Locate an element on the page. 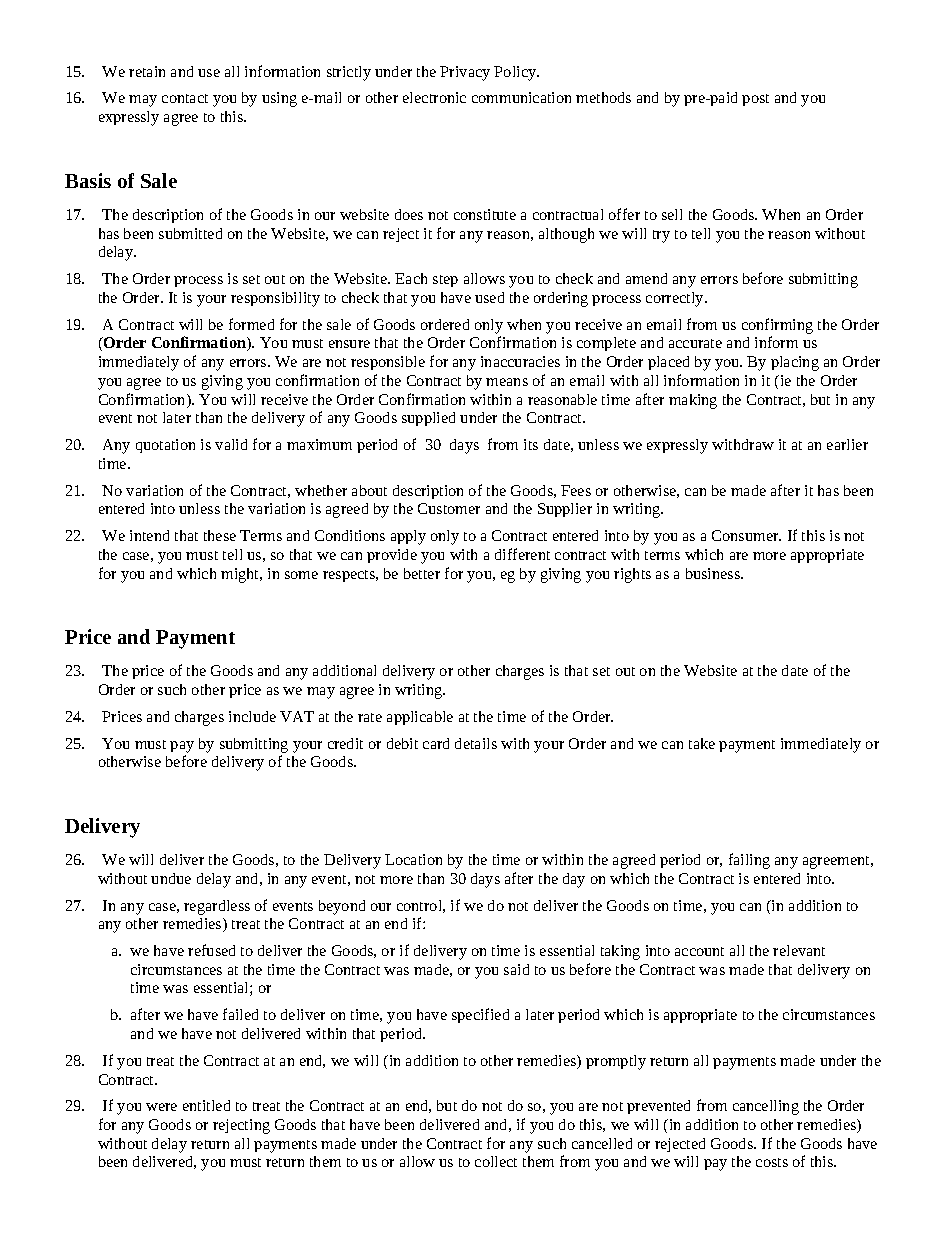 This document has height=1233, width=952. might is located at coordinates (241, 575).
